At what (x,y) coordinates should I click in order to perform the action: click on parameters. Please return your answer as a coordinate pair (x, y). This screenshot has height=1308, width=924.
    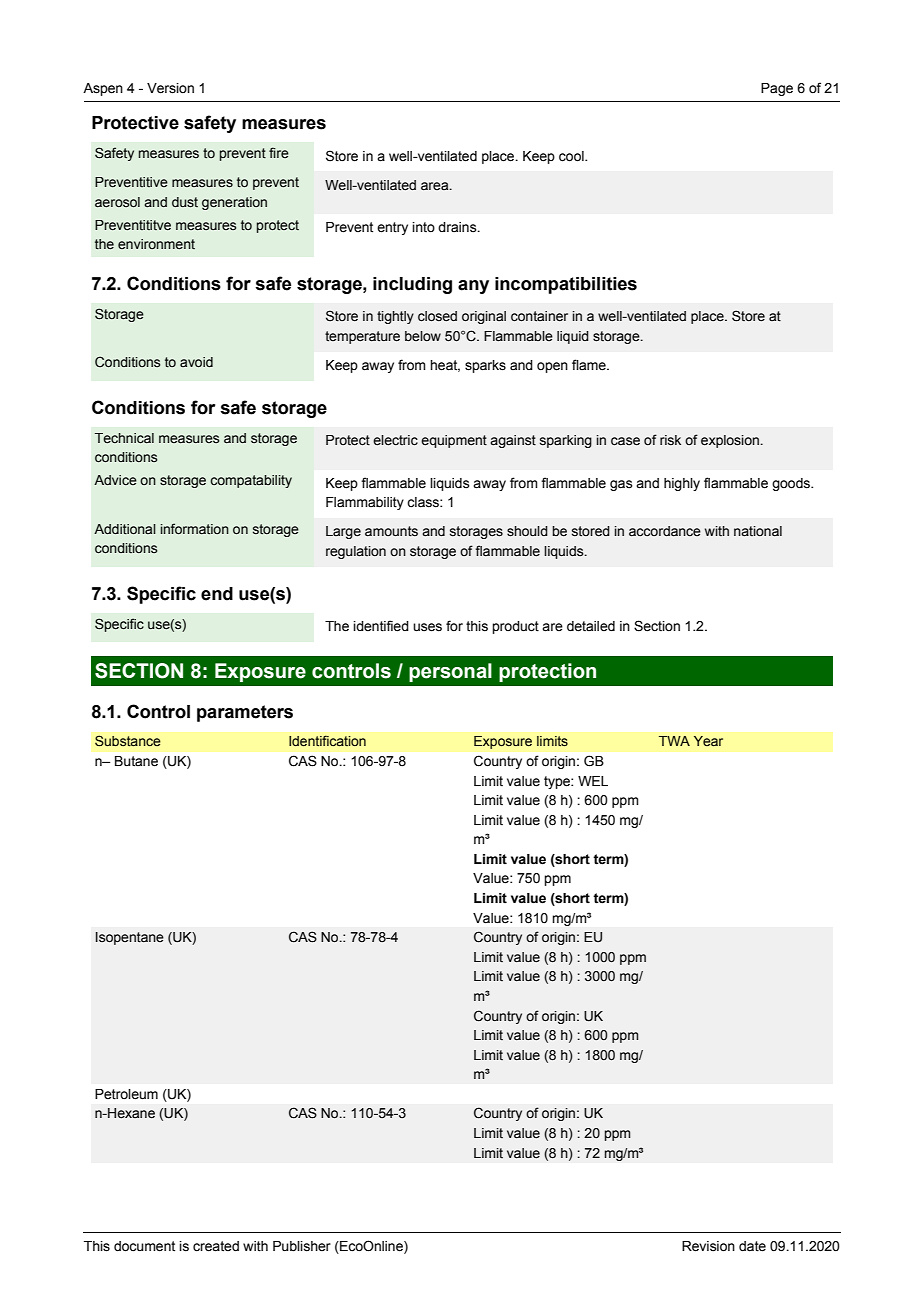
    Looking at the image, I should click on (245, 713).
